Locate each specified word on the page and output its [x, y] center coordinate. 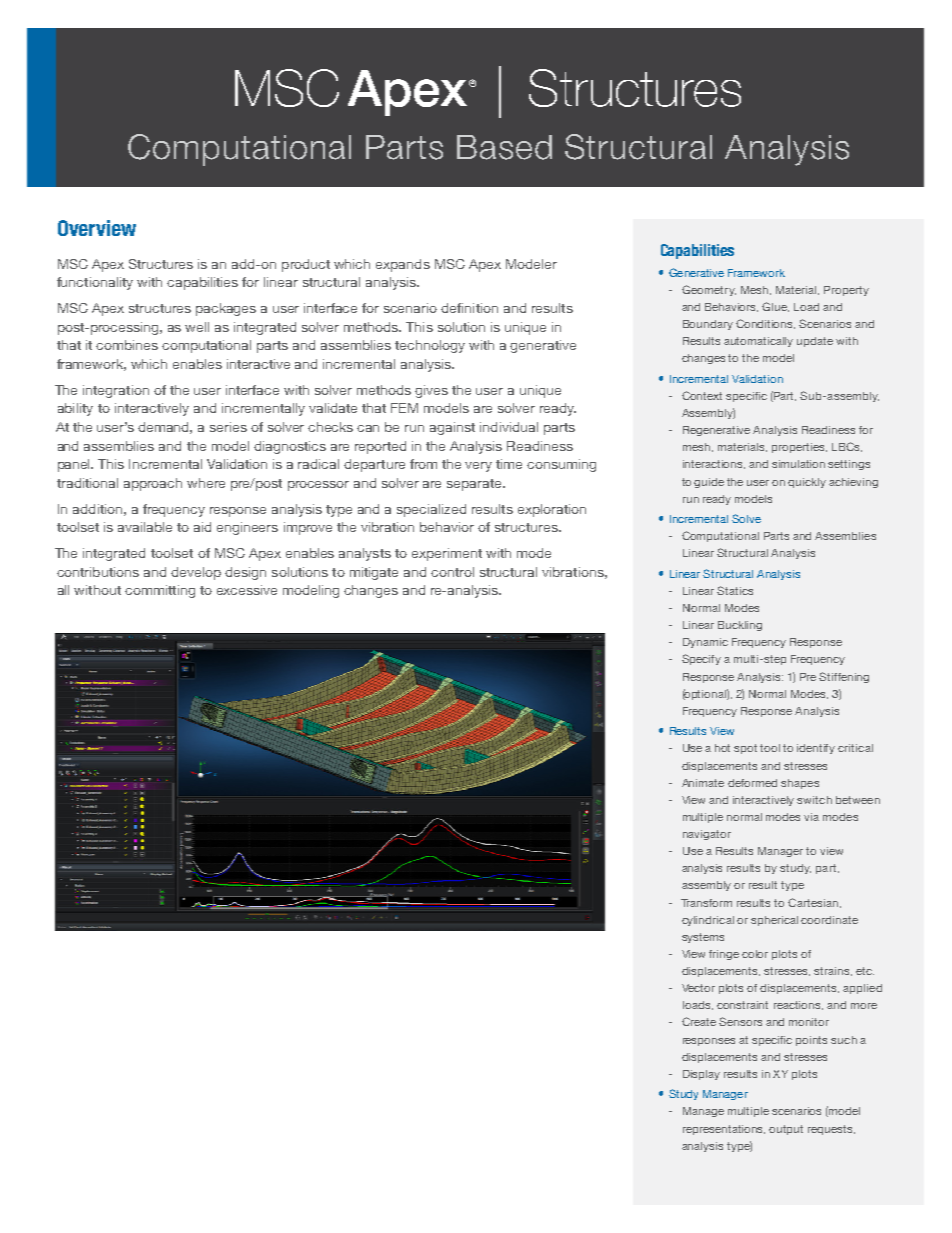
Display [701, 1075]
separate [475, 485]
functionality [95, 283]
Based [504, 147]
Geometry [709, 290]
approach [153, 484]
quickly [807, 483]
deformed [752, 783]
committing [160, 591]
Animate [703, 783]
